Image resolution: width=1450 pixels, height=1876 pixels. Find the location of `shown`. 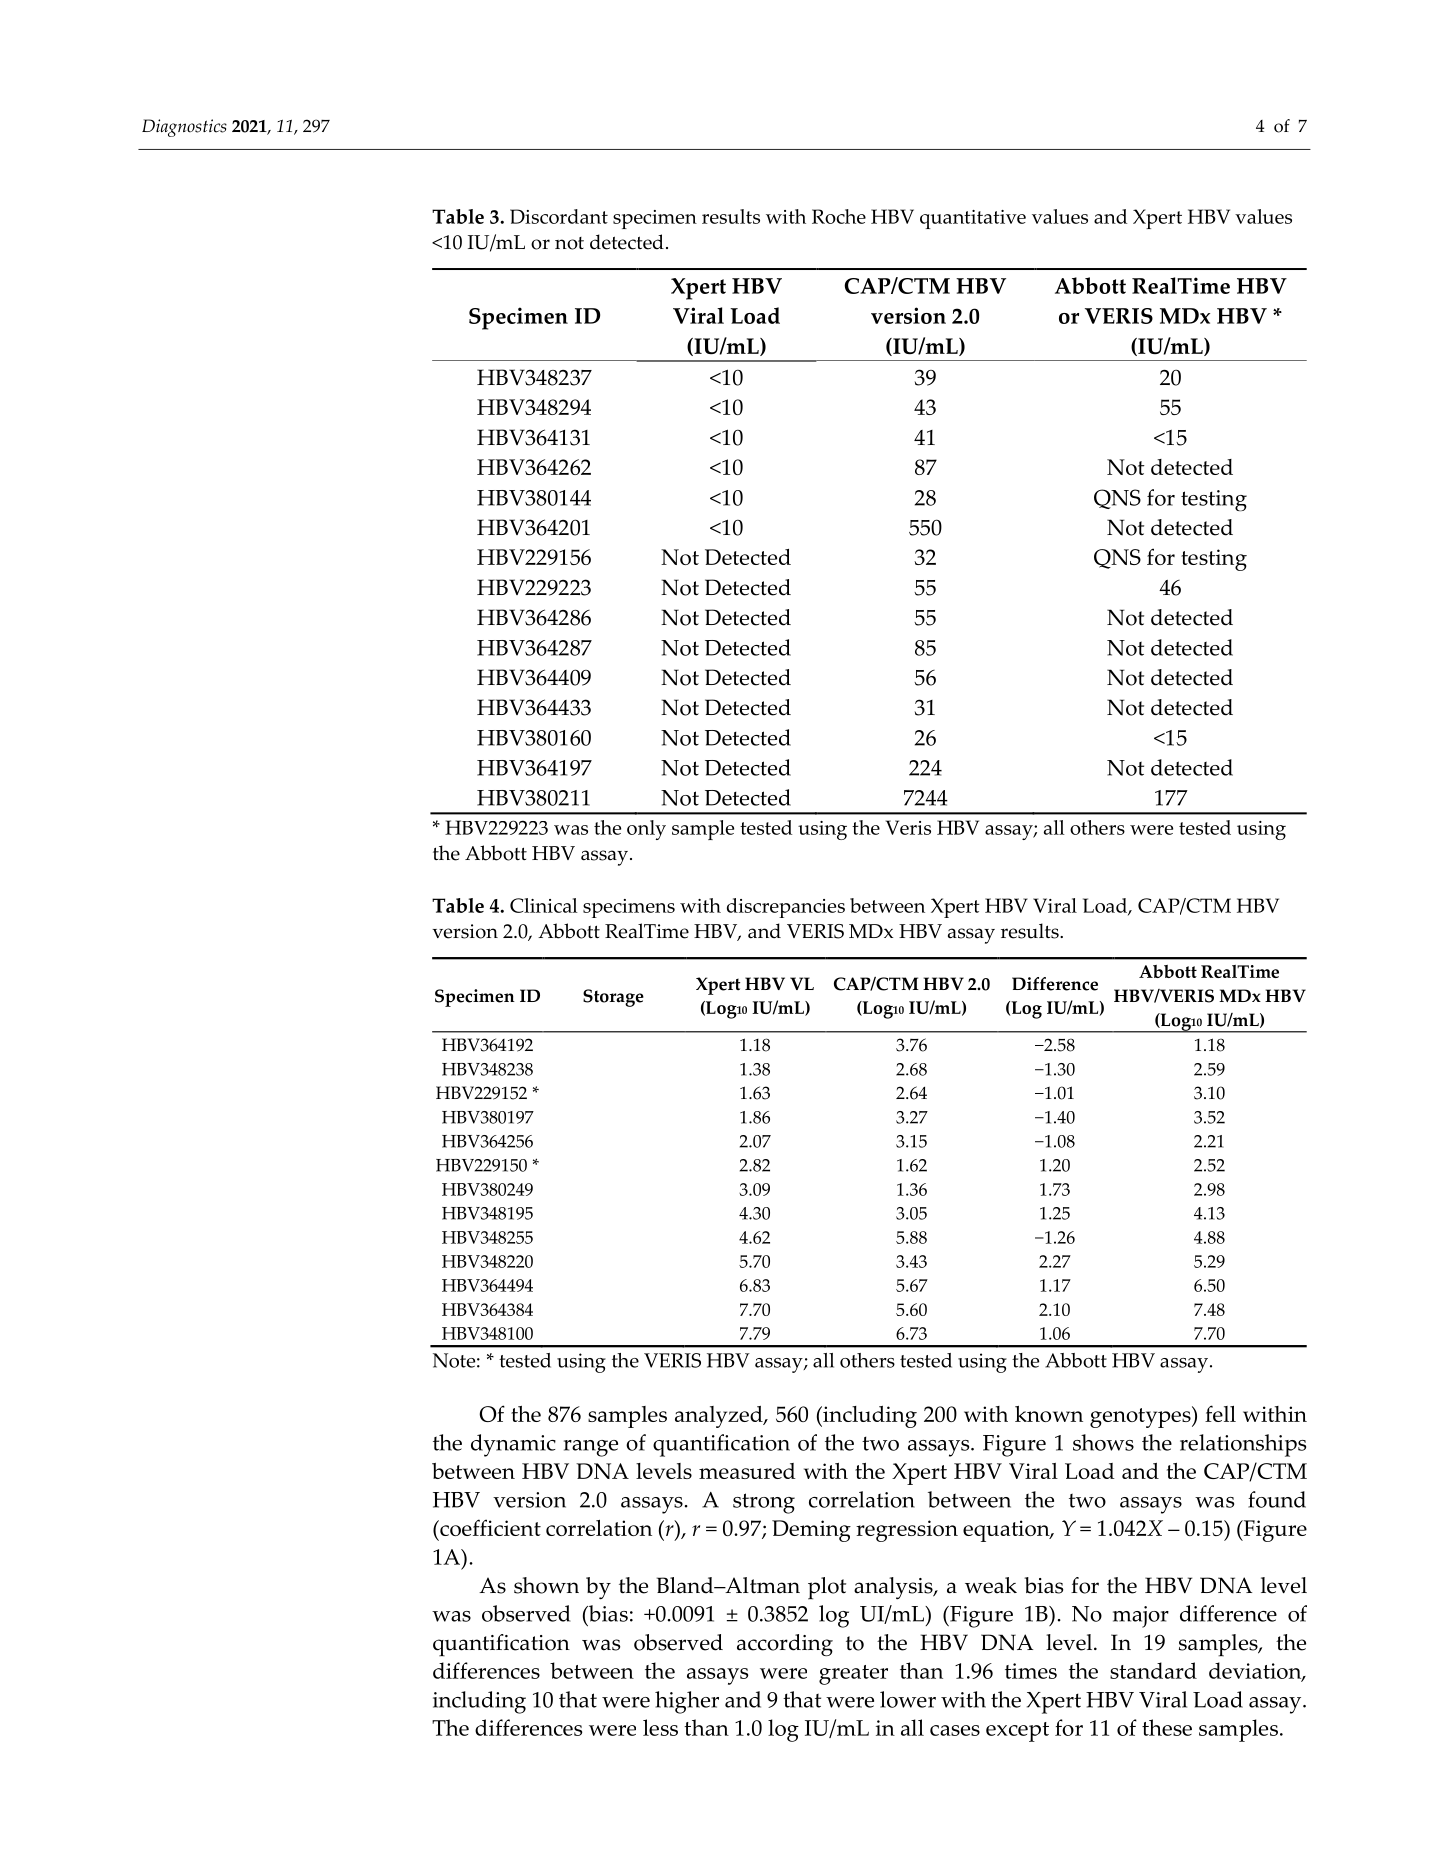

shown is located at coordinates (546, 1585).
